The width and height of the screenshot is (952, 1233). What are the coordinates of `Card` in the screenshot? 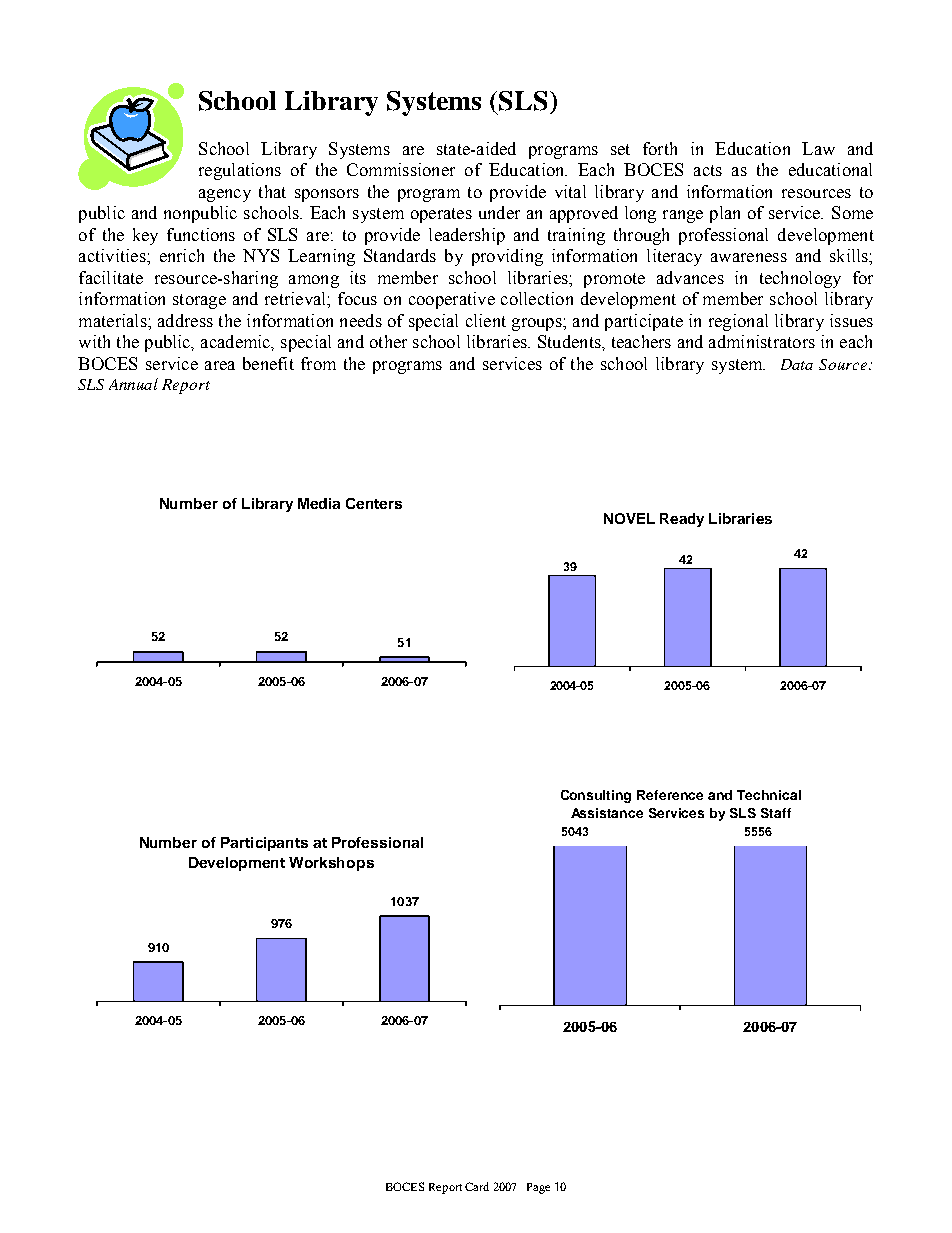 It's located at (477, 1186).
